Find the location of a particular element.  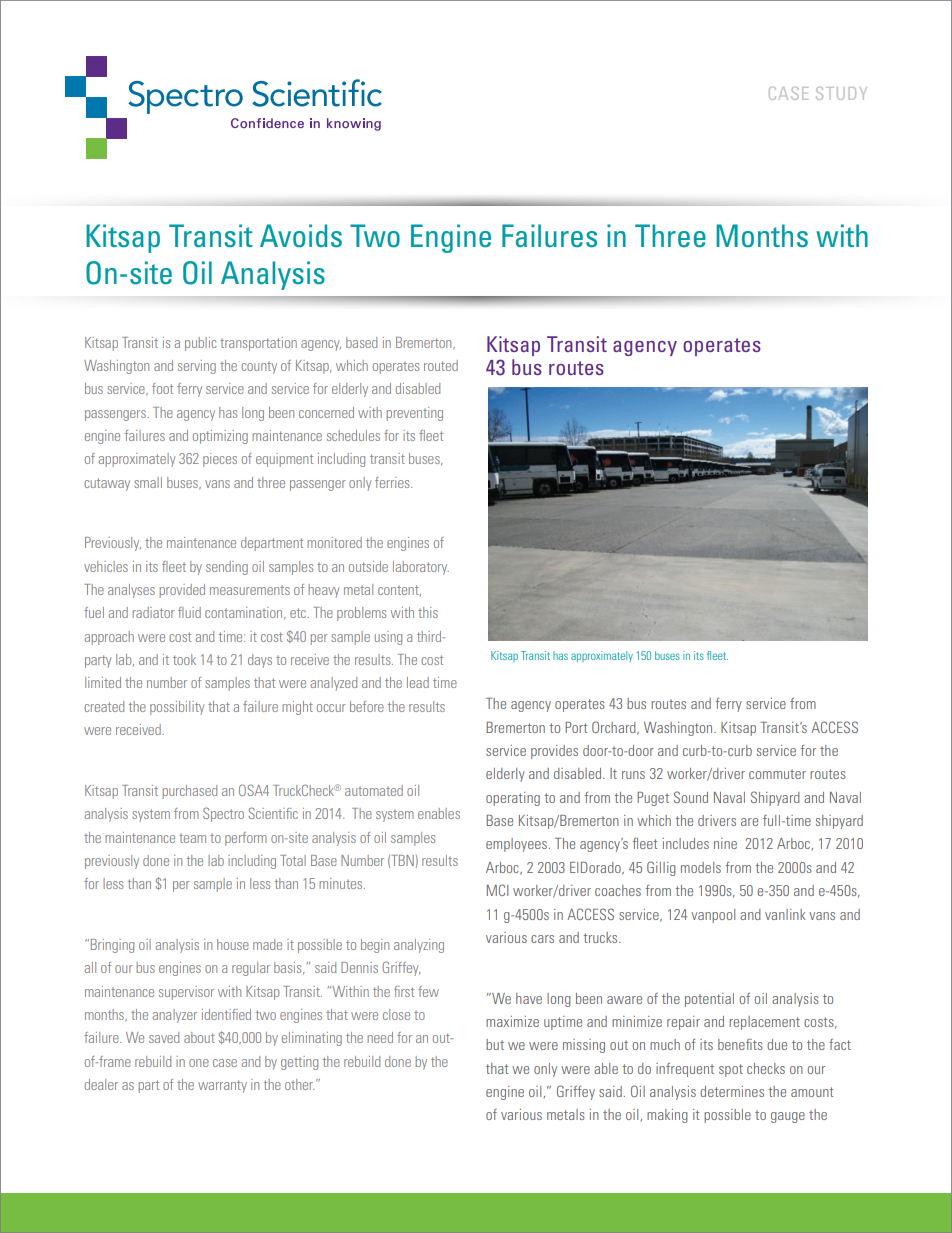

ferries is located at coordinates (393, 482).
